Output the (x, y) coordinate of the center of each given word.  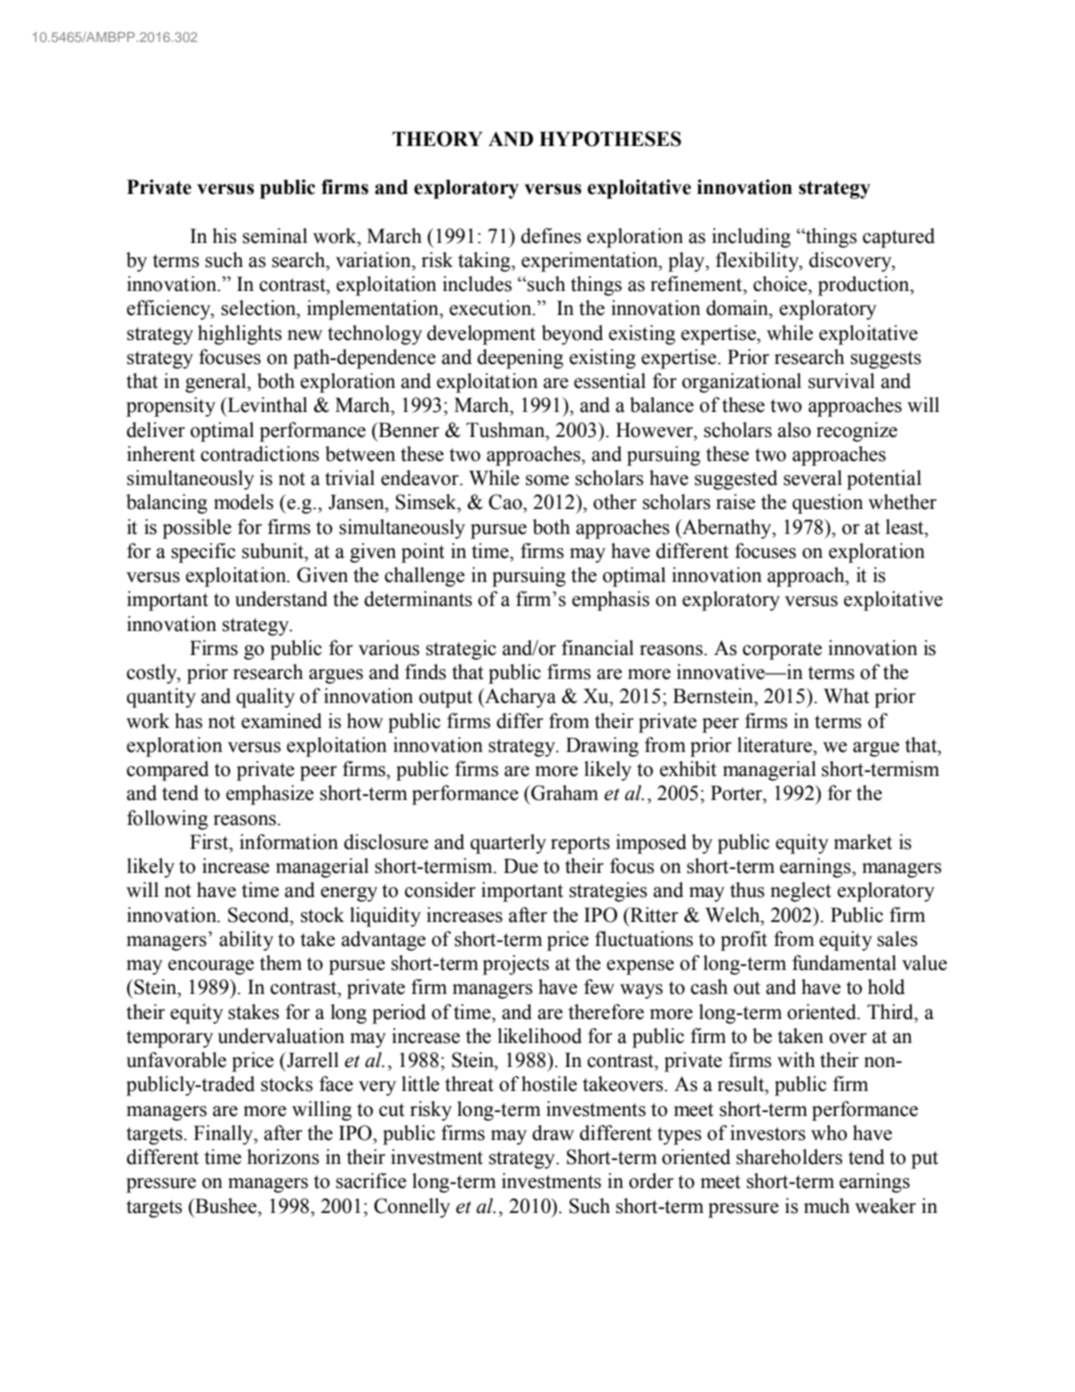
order (651, 1181)
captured (899, 238)
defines (551, 236)
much (827, 1206)
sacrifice (371, 1181)
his (224, 236)
